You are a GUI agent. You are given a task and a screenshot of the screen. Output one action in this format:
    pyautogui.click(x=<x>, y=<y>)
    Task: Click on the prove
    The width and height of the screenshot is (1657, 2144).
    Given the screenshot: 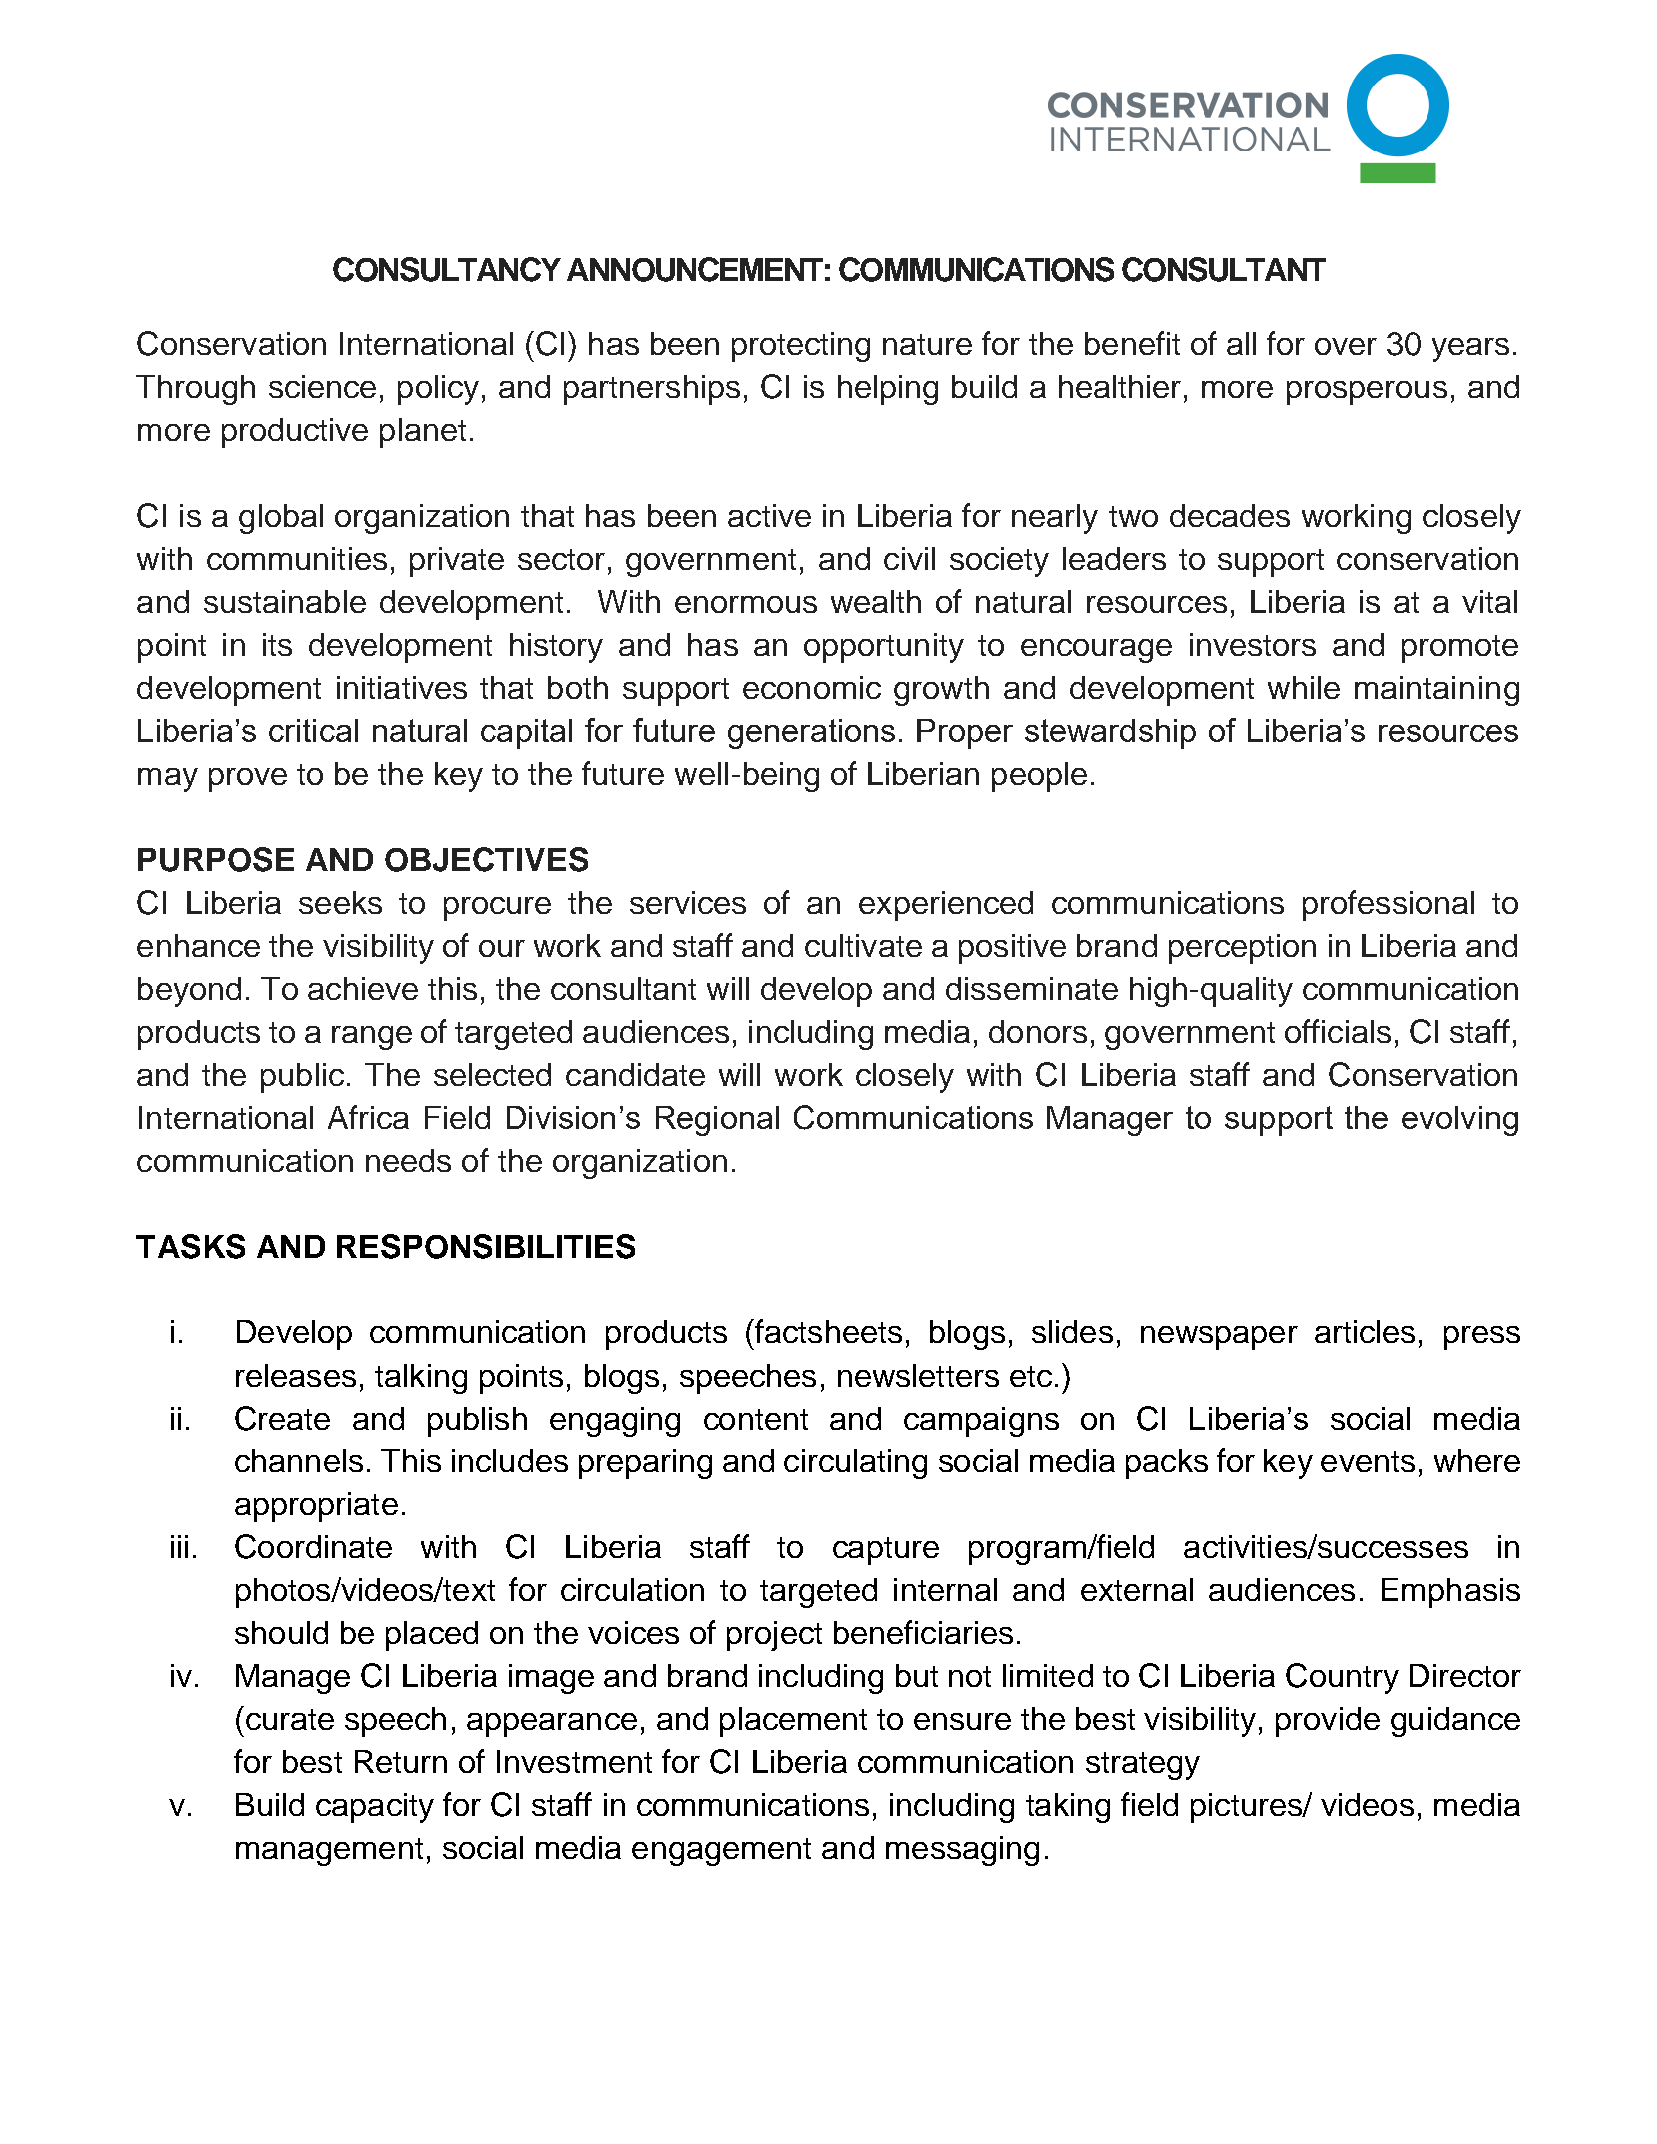 What is the action you would take?
    pyautogui.click(x=248, y=780)
